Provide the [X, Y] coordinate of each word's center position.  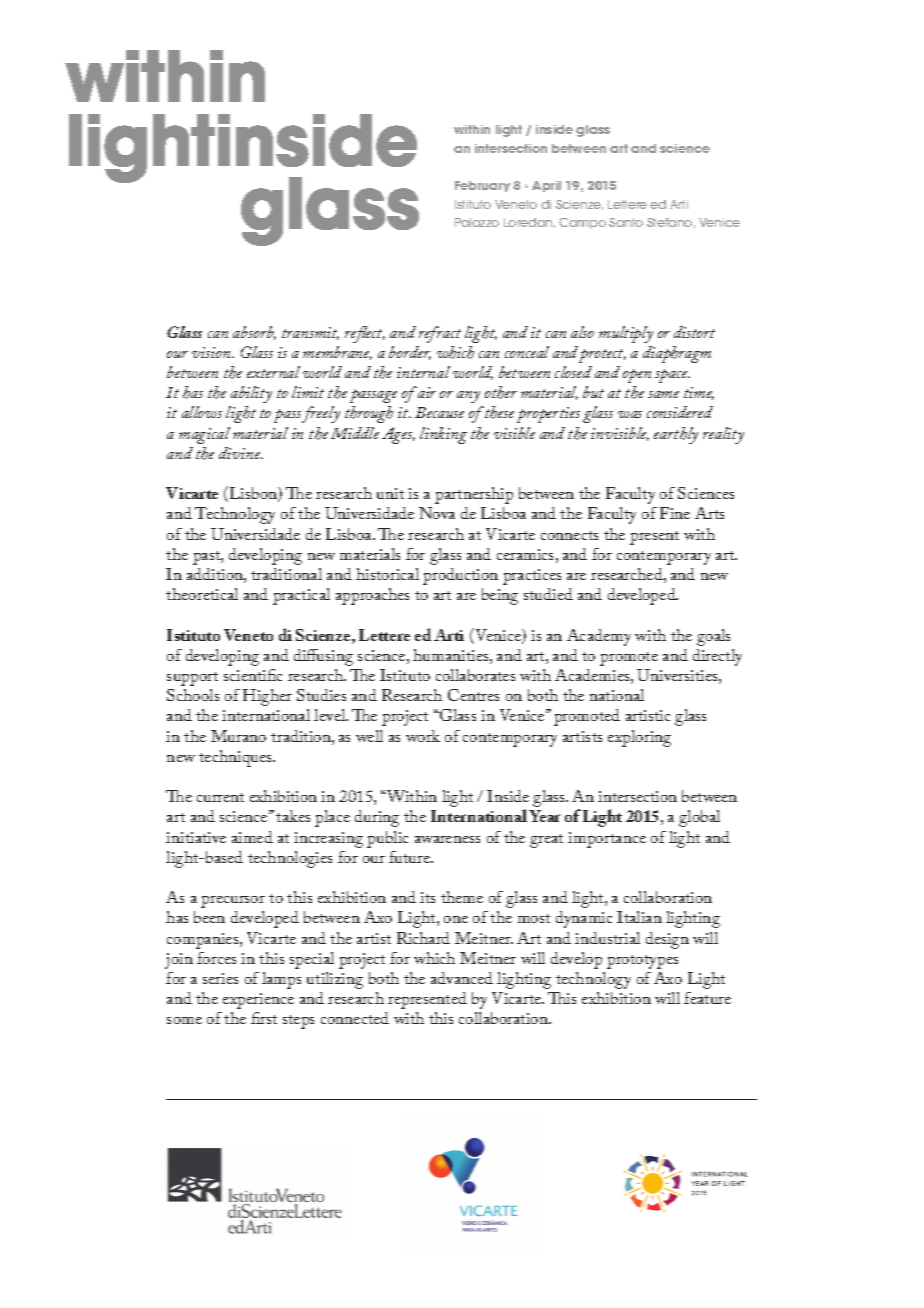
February [482, 186]
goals [713, 637]
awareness [447, 839]
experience [258, 1001]
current [220, 797]
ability [251, 394]
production [460, 576]
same [663, 394]
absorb [254, 333]
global [699, 818]
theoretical [202, 594]
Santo [626, 222]
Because [439, 412]
